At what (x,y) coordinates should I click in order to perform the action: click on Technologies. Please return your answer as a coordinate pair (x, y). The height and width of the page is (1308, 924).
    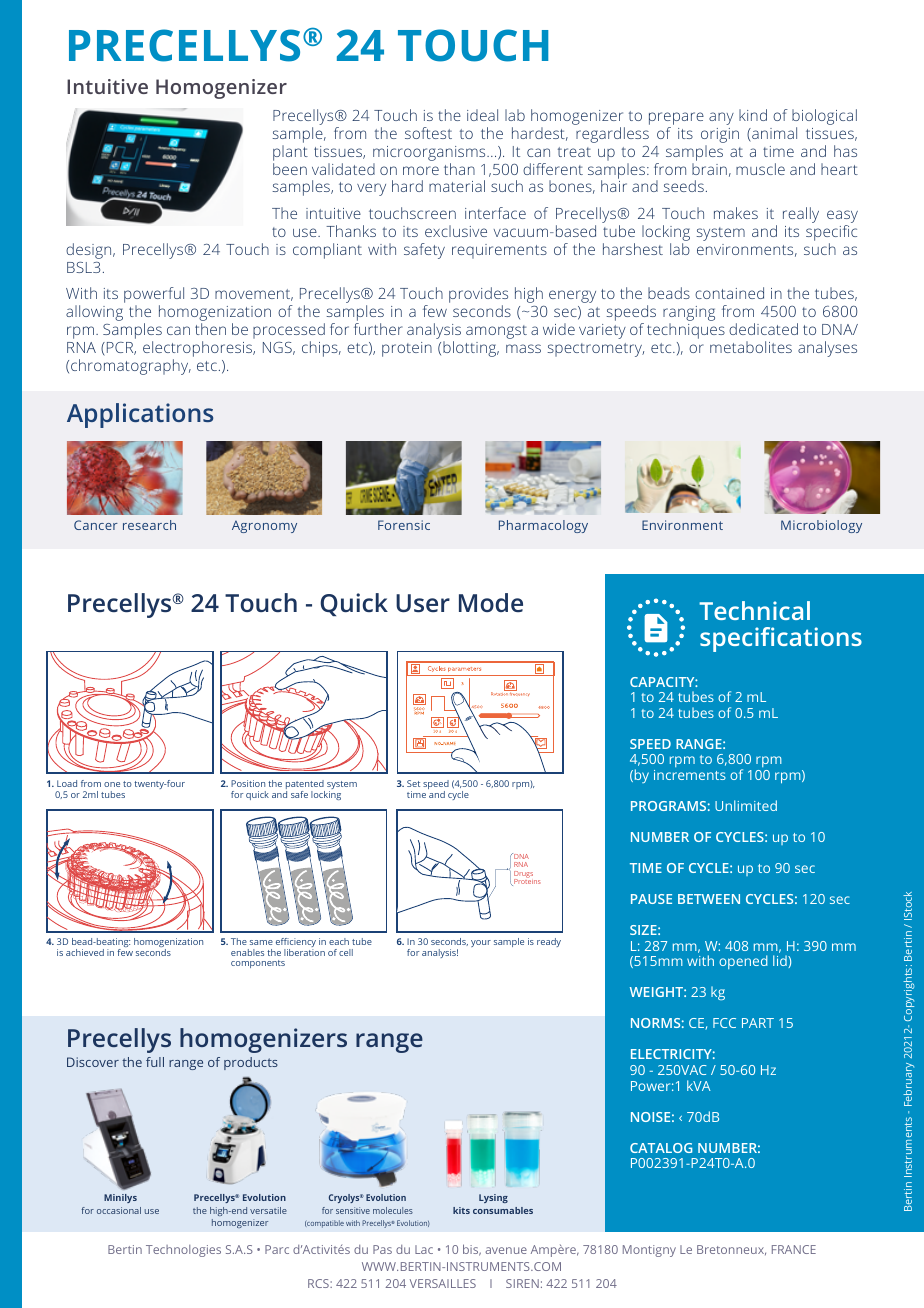
    Looking at the image, I should click on (183, 1251).
